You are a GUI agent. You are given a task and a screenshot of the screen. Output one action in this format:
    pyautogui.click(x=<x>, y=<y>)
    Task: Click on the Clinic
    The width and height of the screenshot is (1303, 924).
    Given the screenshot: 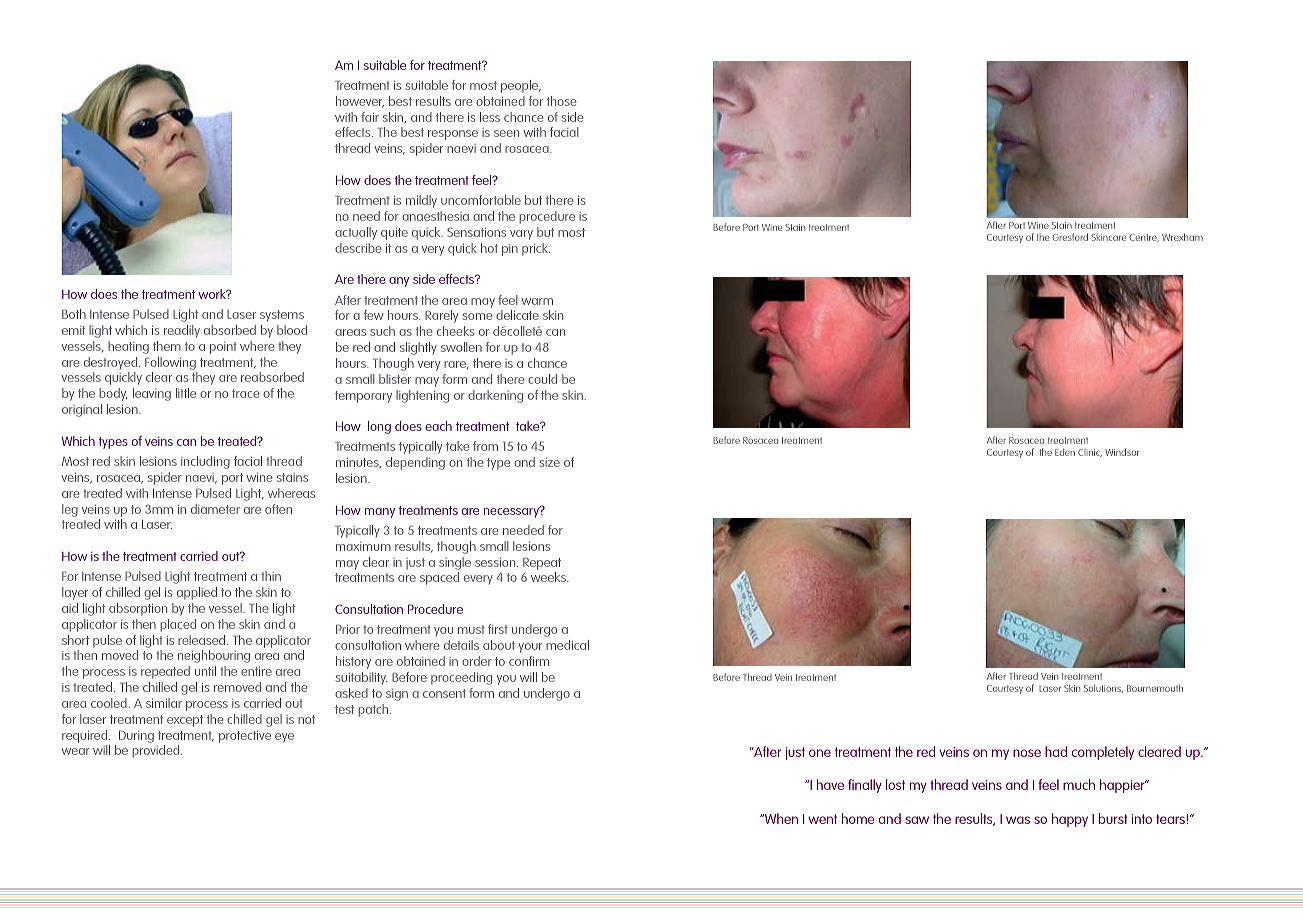 What is the action you would take?
    pyautogui.click(x=1090, y=453)
